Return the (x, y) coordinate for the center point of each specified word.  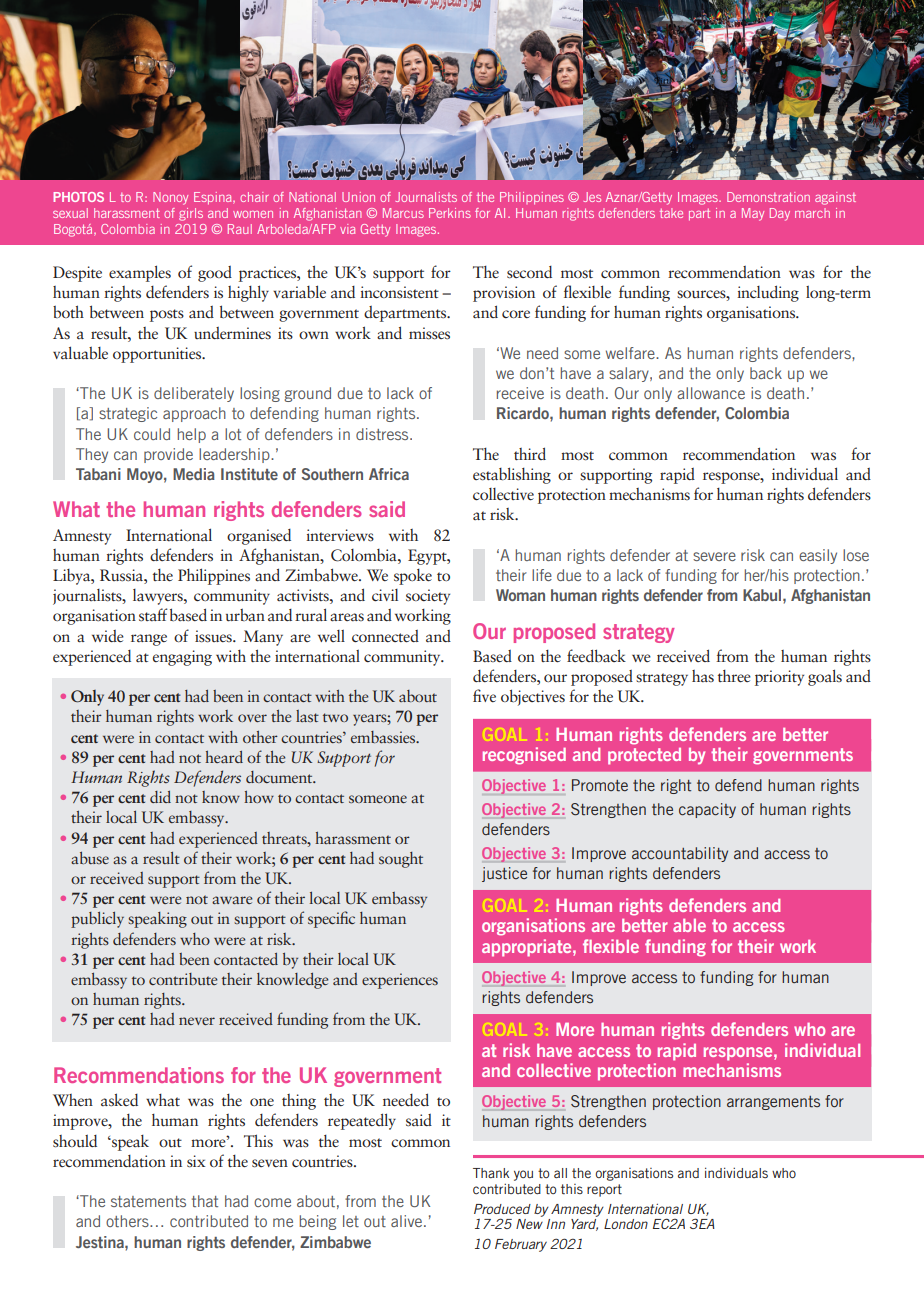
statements (148, 1201)
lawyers (159, 597)
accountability (680, 854)
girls (191, 214)
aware (232, 900)
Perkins (450, 213)
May (753, 214)
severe (714, 556)
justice (504, 874)
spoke (413, 577)
